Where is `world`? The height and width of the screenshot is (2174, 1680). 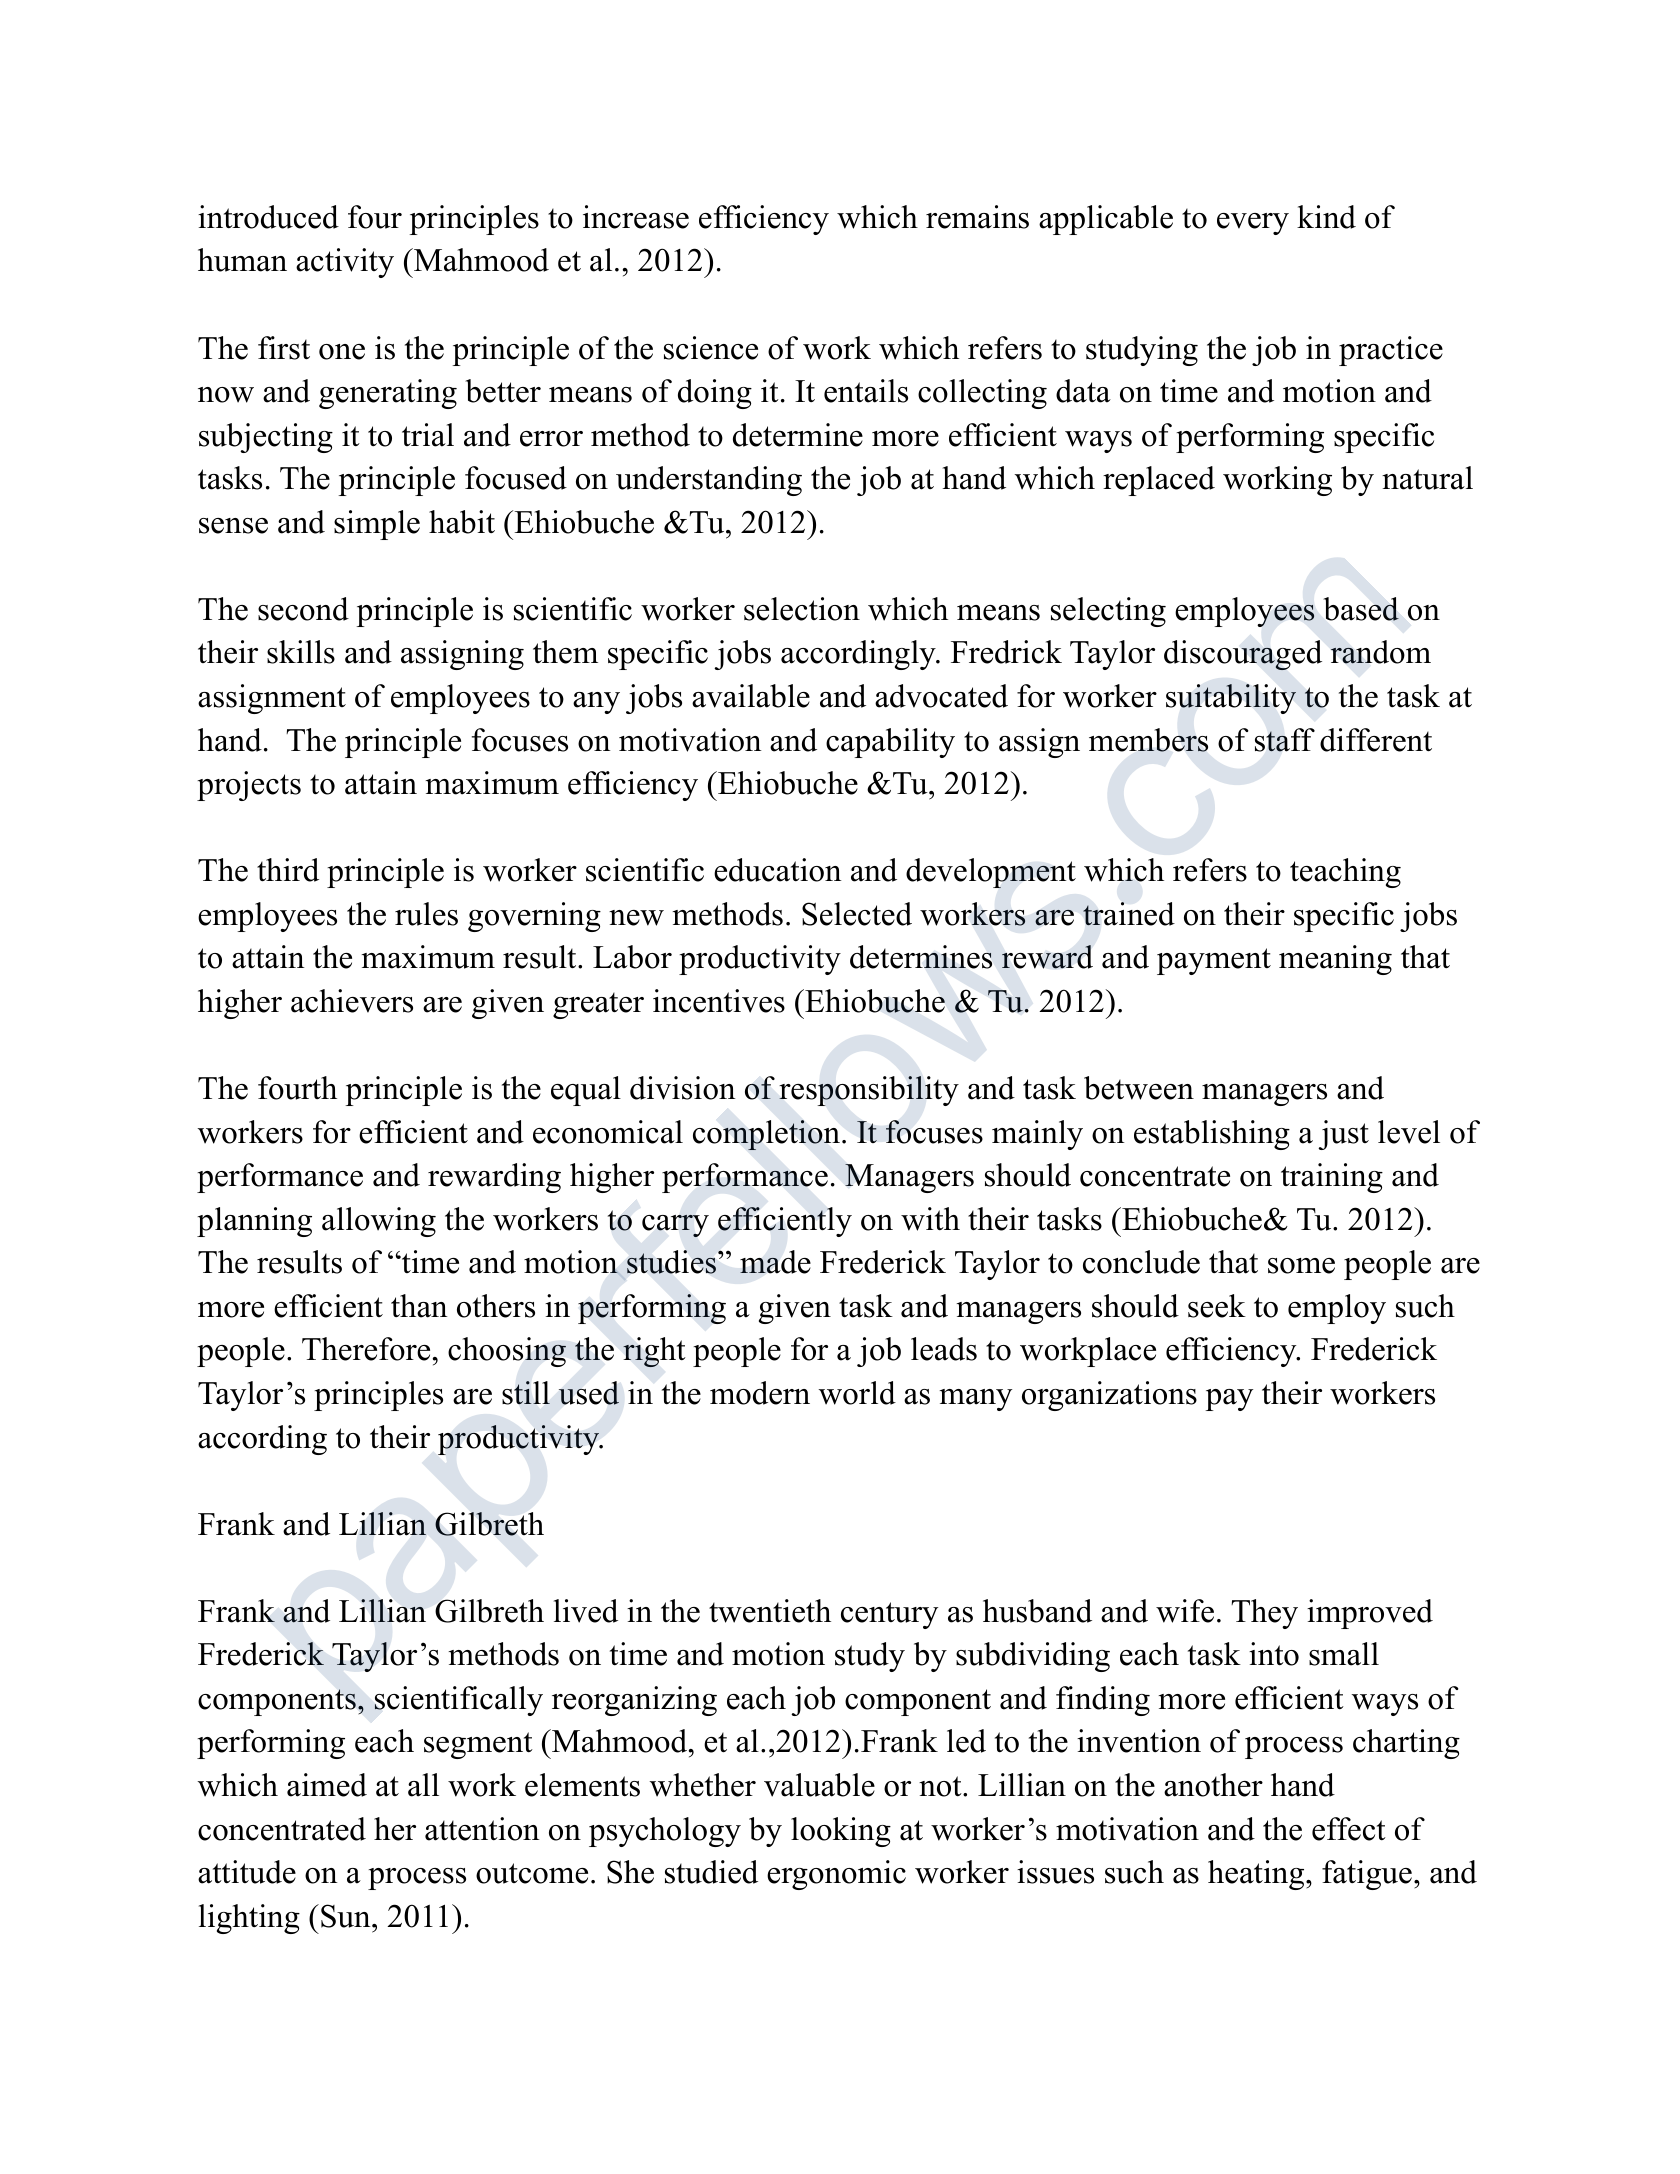
world is located at coordinates (857, 1393).
